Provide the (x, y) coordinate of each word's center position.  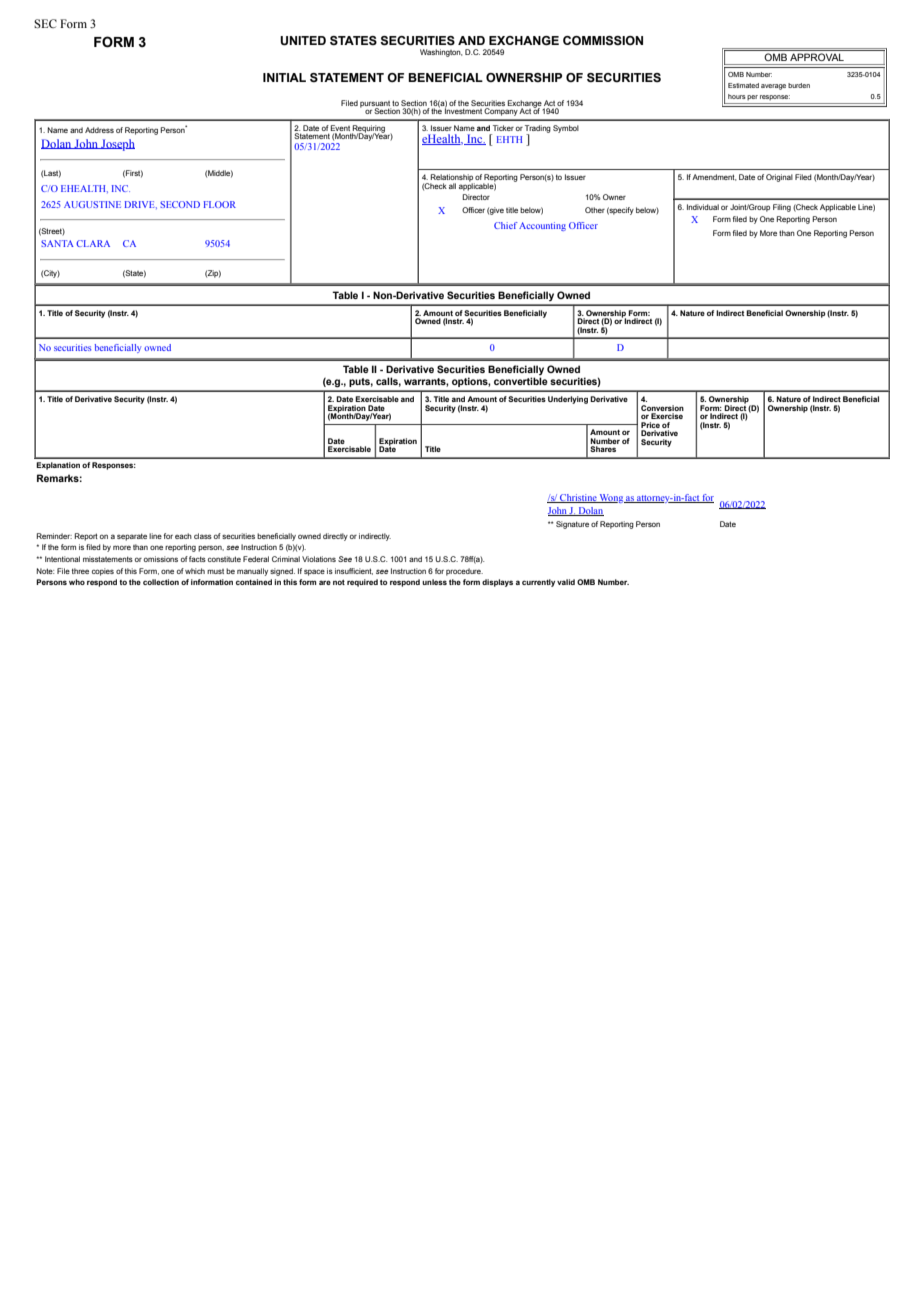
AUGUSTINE (92, 204)
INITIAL (284, 77)
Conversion (662, 408)
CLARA (93, 243)
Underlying (568, 400)
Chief (506, 225)
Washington (441, 53)
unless (434, 582)
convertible (521, 381)
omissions (161, 559)
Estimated (743, 85)
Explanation (58, 466)
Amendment (714, 177)
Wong (611, 498)
